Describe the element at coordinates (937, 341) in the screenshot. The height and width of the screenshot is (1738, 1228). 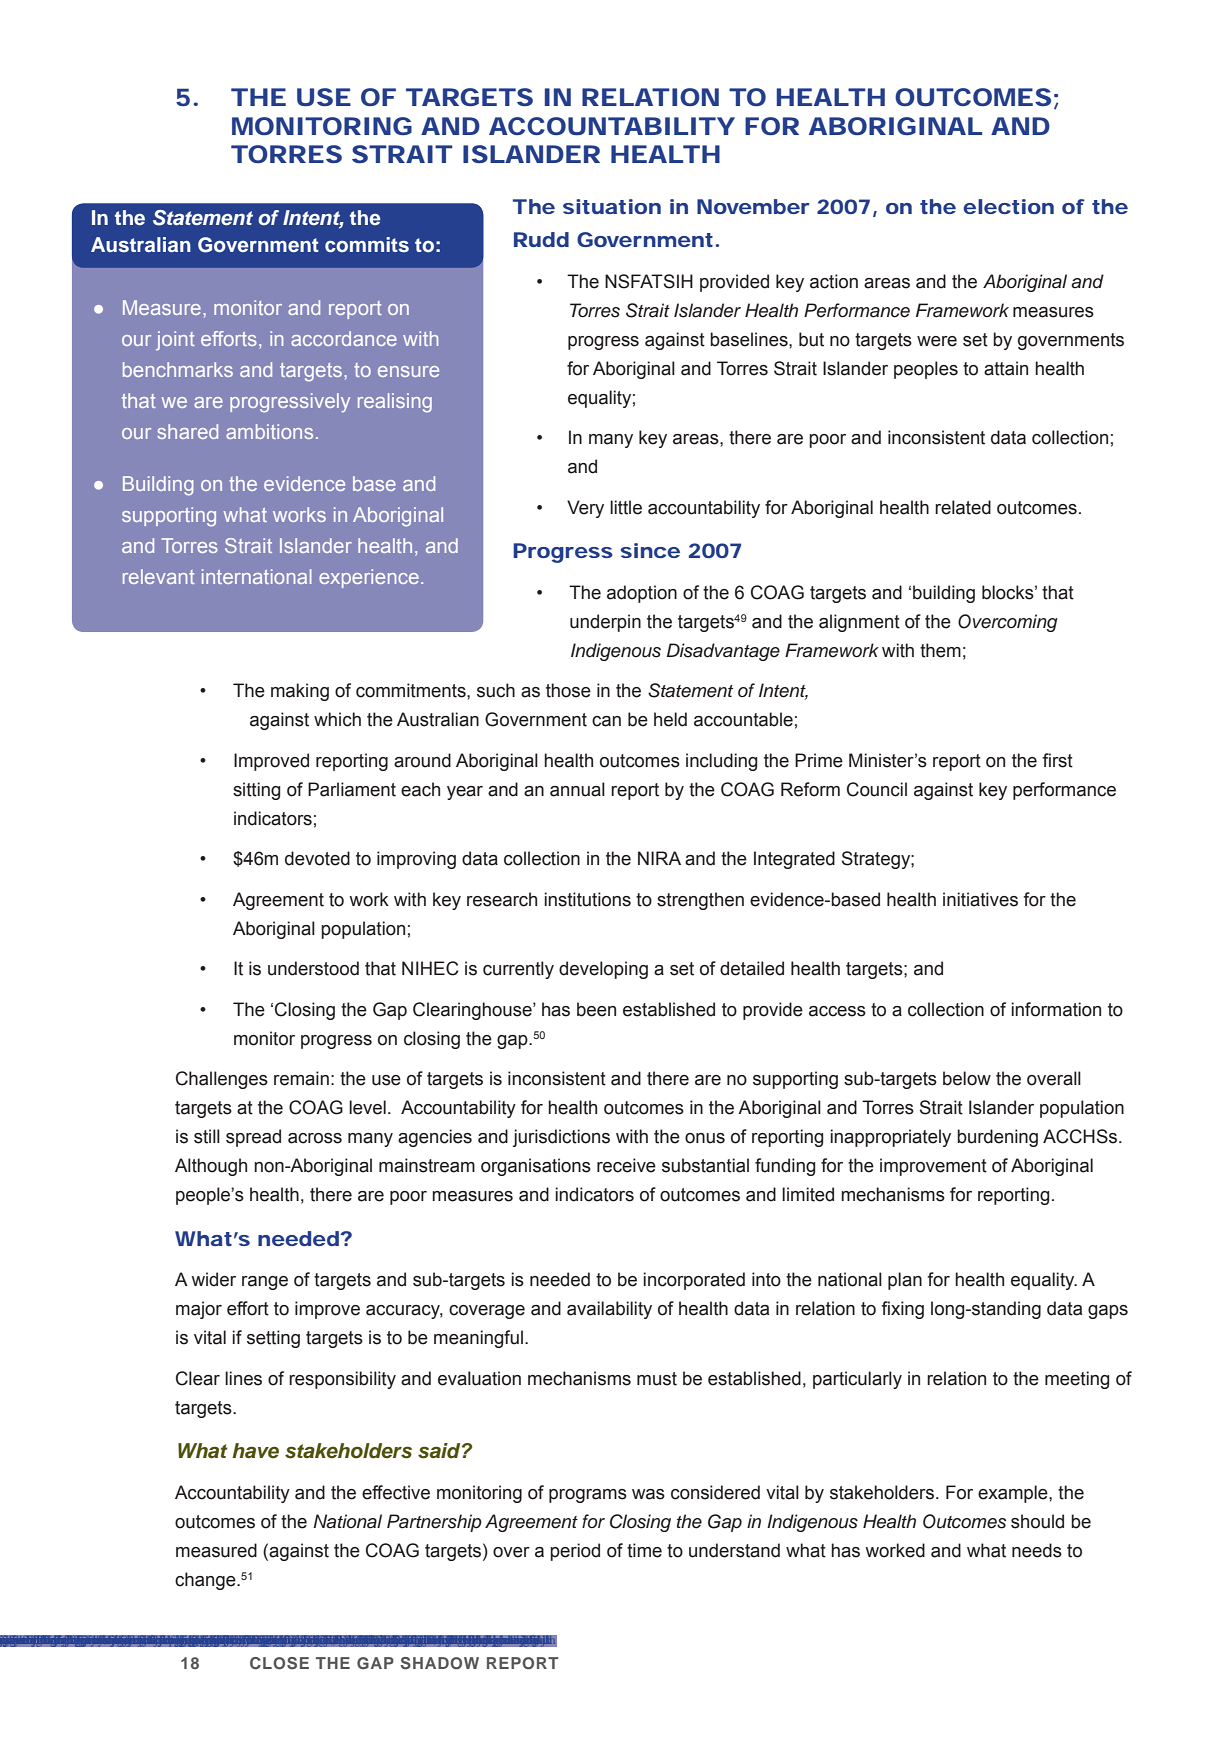
I see `were` at that location.
